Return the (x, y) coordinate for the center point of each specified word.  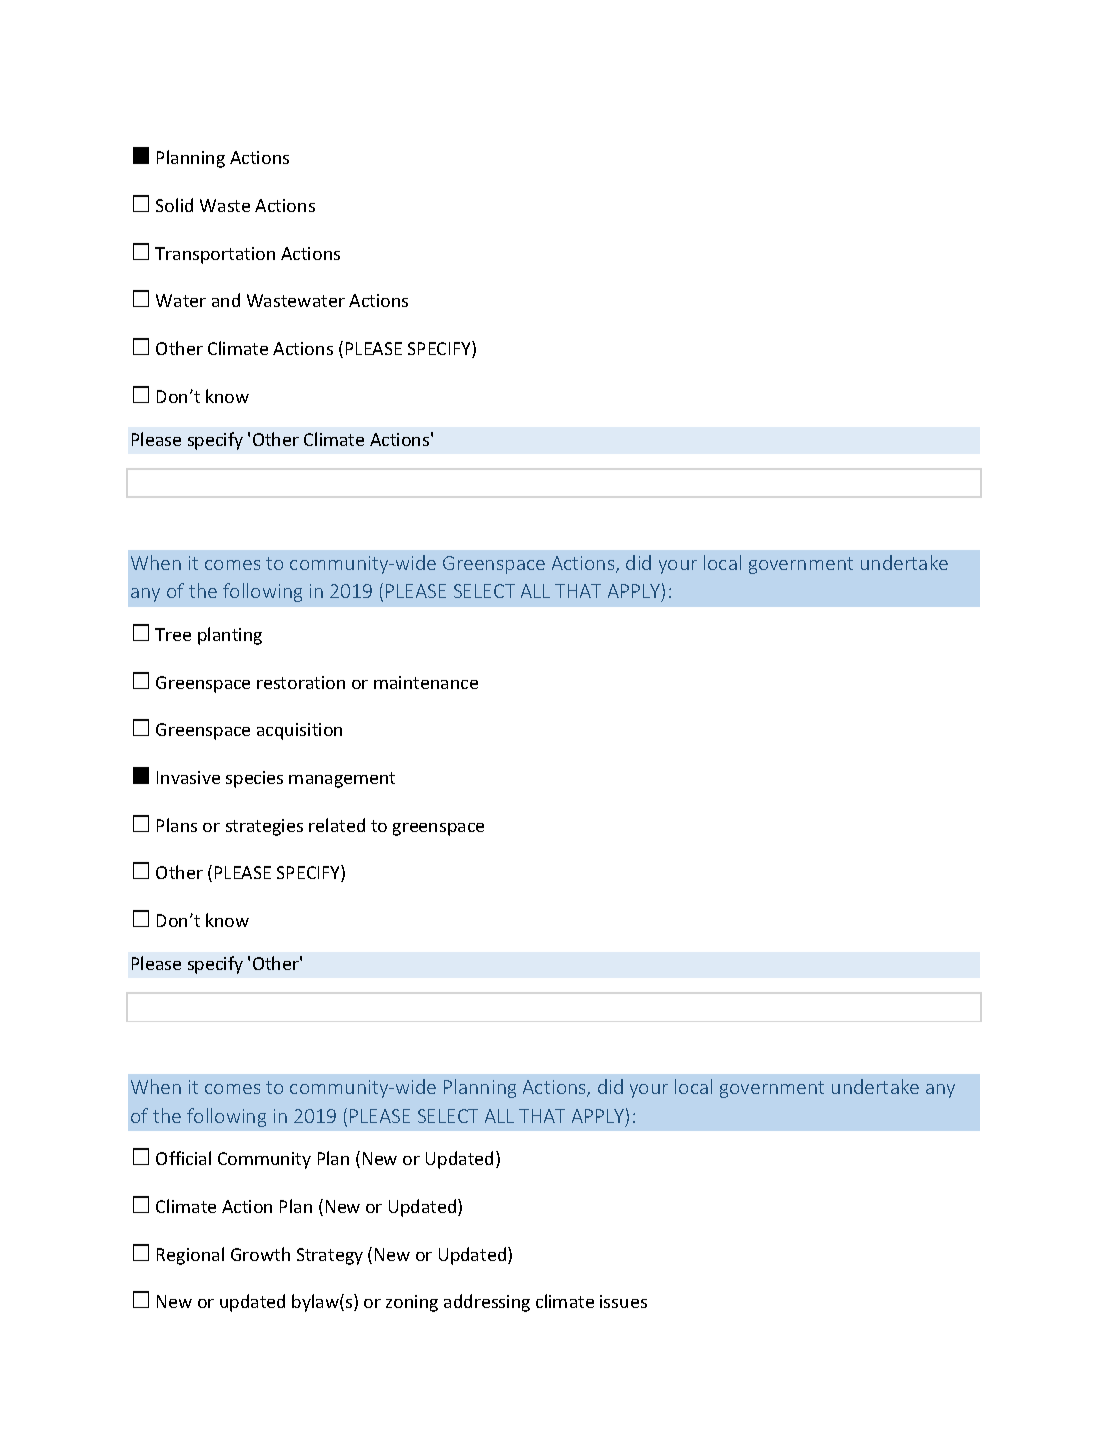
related (337, 825)
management (342, 780)
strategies (264, 827)
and (226, 300)
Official (183, 1158)
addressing (487, 1303)
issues (623, 1301)
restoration (301, 682)
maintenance (426, 682)
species (254, 779)
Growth (260, 1254)
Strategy (330, 1256)
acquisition (299, 731)
